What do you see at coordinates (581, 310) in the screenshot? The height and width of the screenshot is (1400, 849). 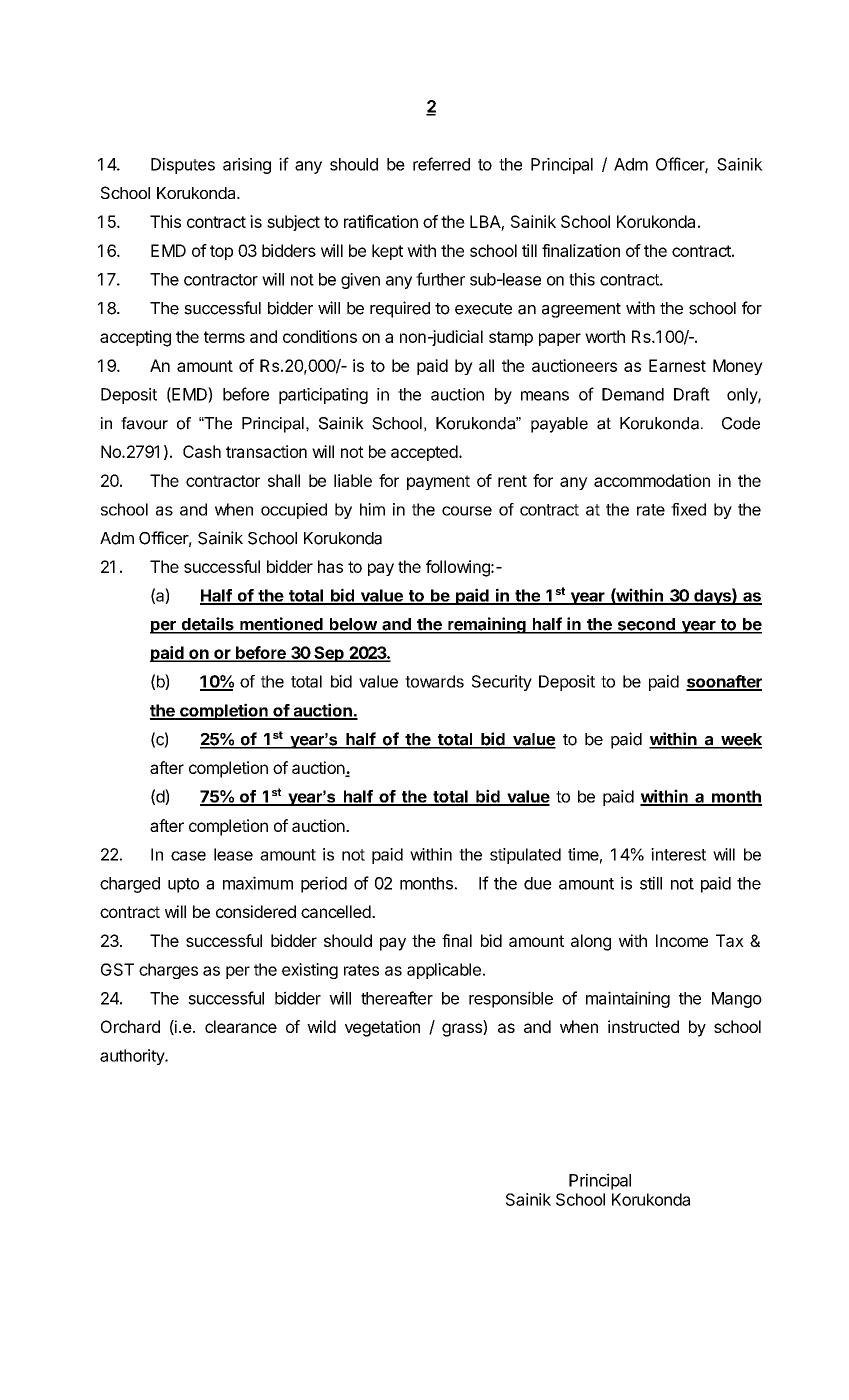 I see `agreement` at bounding box center [581, 310].
